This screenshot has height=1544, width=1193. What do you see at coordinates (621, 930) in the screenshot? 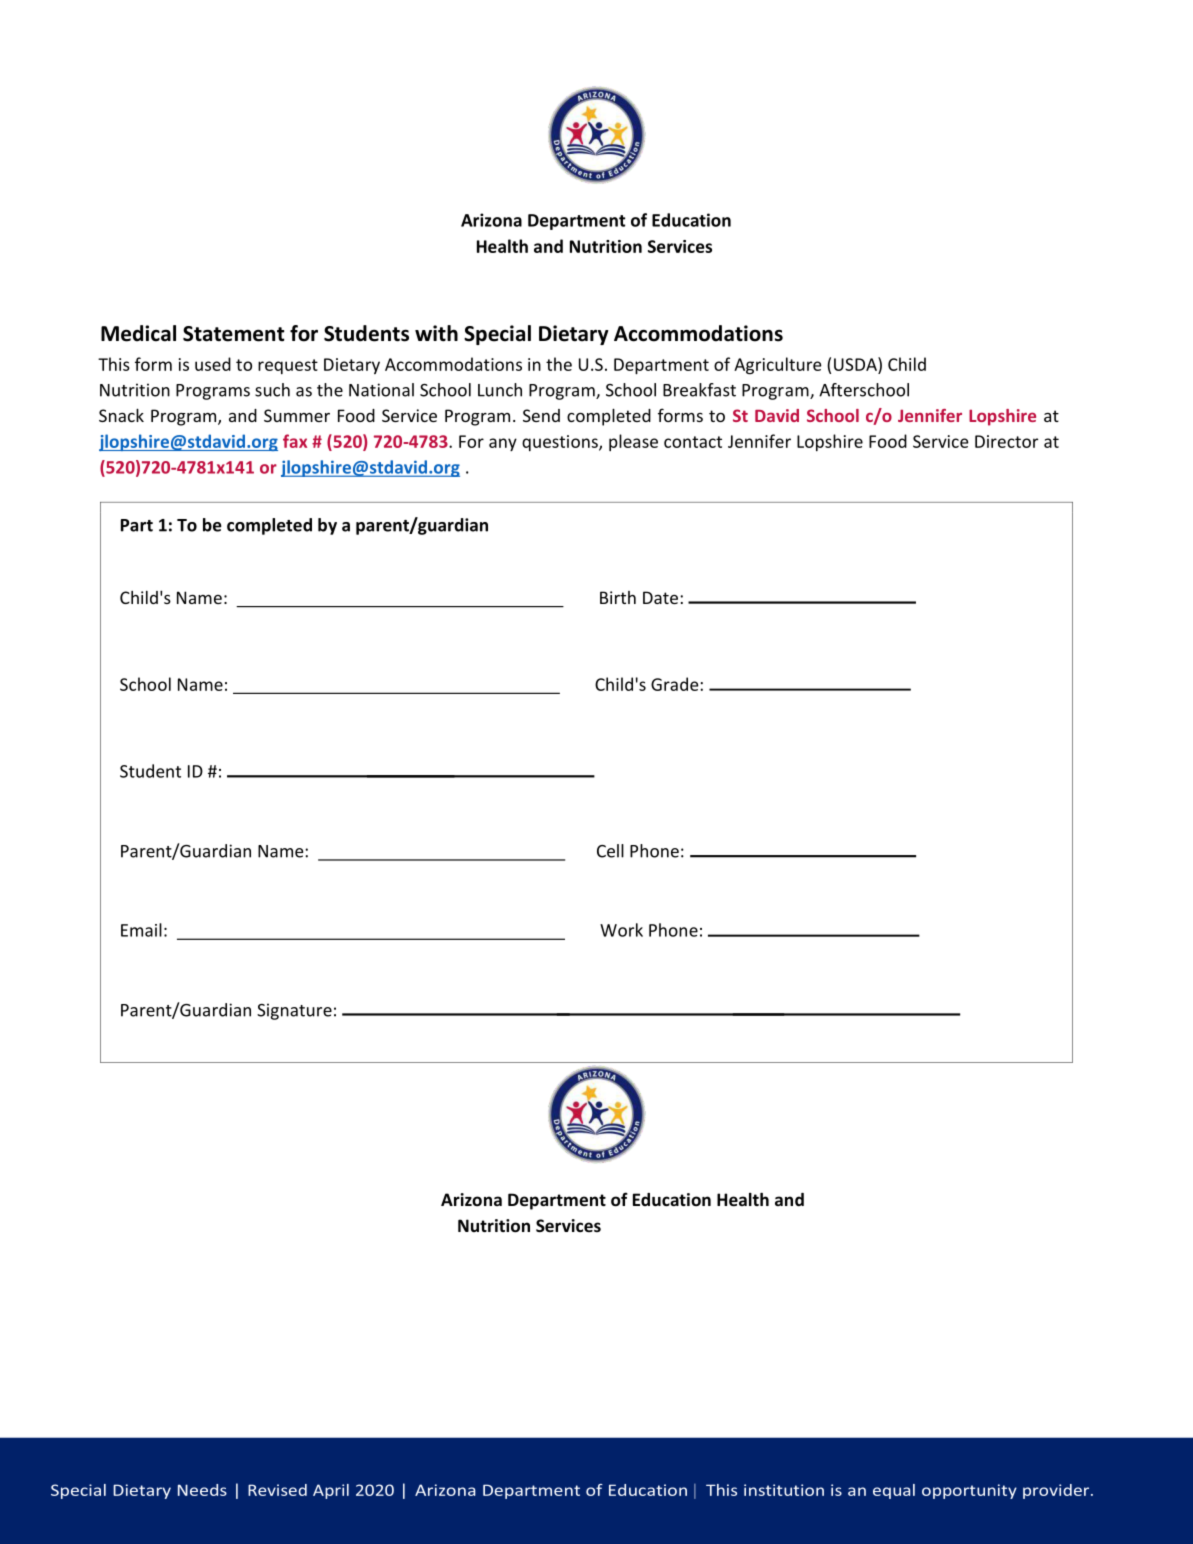
I see `Work` at bounding box center [621, 930].
